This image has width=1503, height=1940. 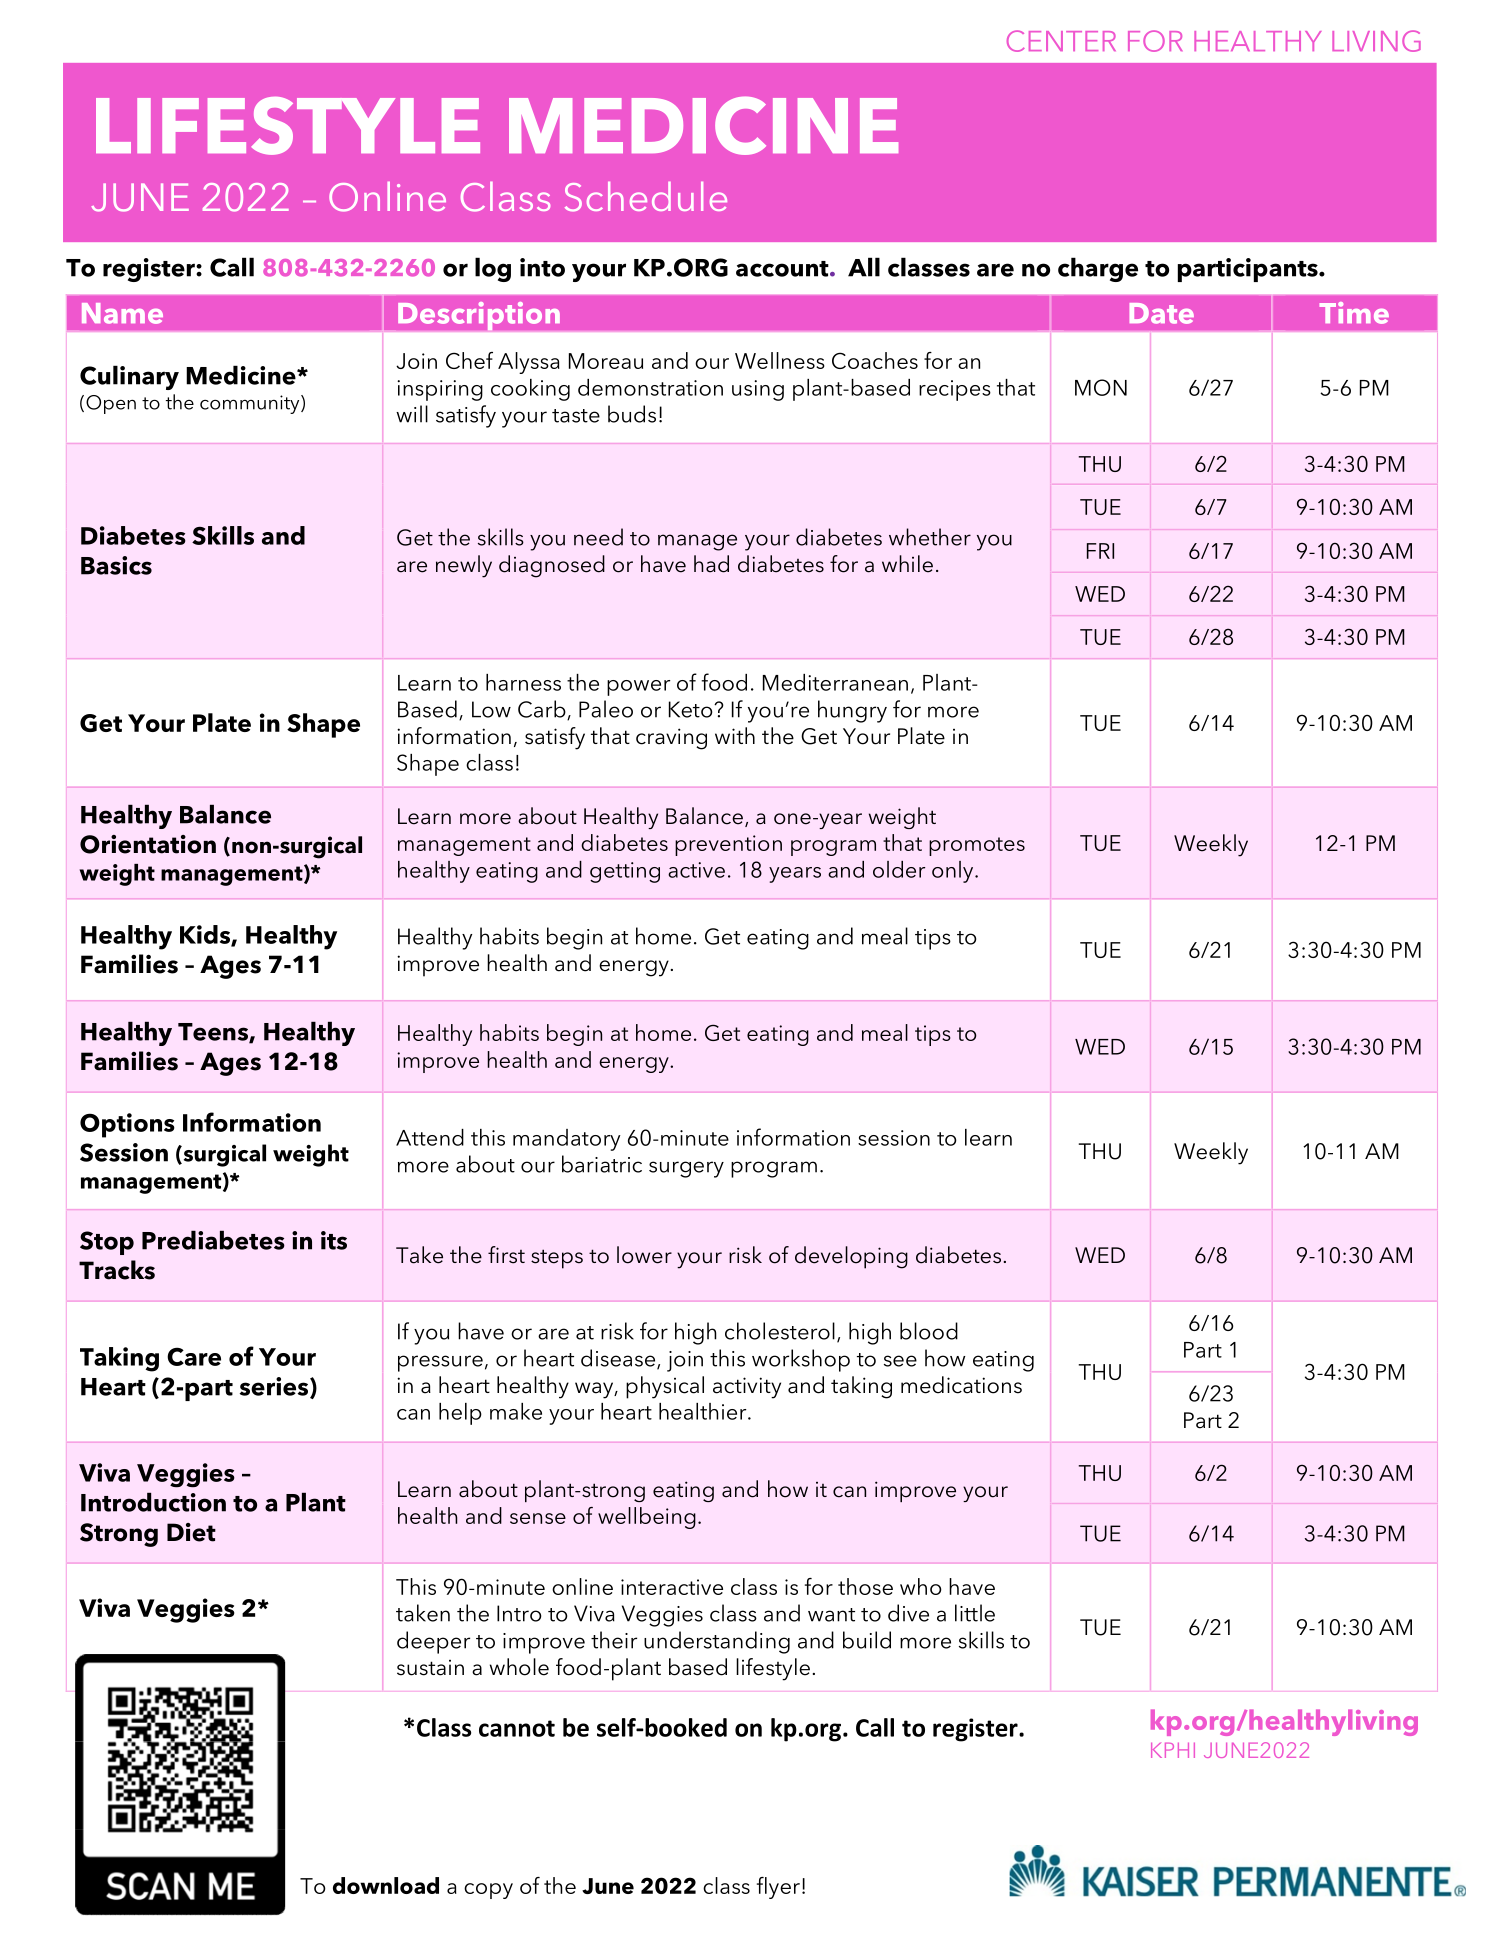 What do you see at coordinates (275, 1387) in the image?
I see `series` at bounding box center [275, 1387].
